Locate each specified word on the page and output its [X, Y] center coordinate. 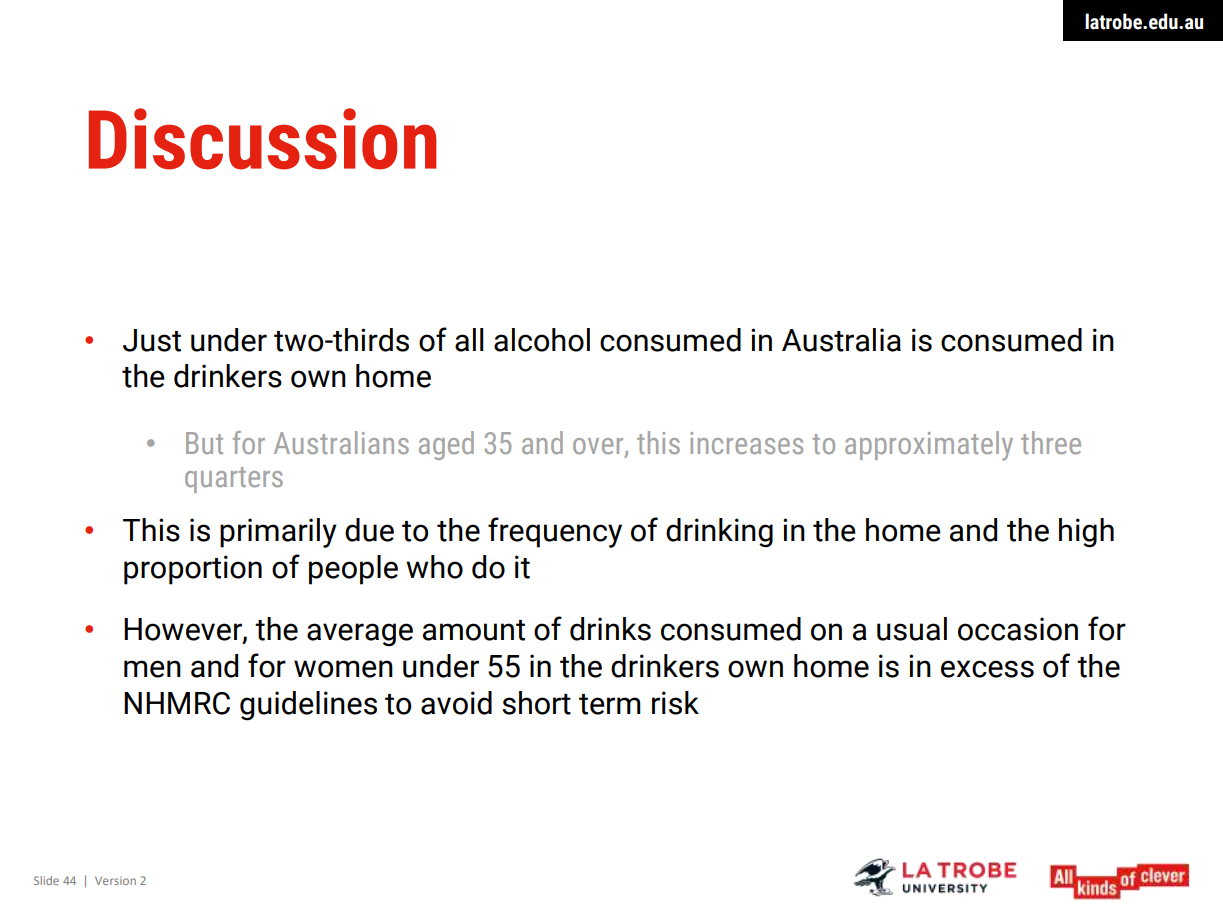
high [1086, 533]
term [610, 704]
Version [115, 880]
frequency [555, 532]
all [469, 340]
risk [675, 703]
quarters [234, 480]
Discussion [263, 139]
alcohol [542, 340]
